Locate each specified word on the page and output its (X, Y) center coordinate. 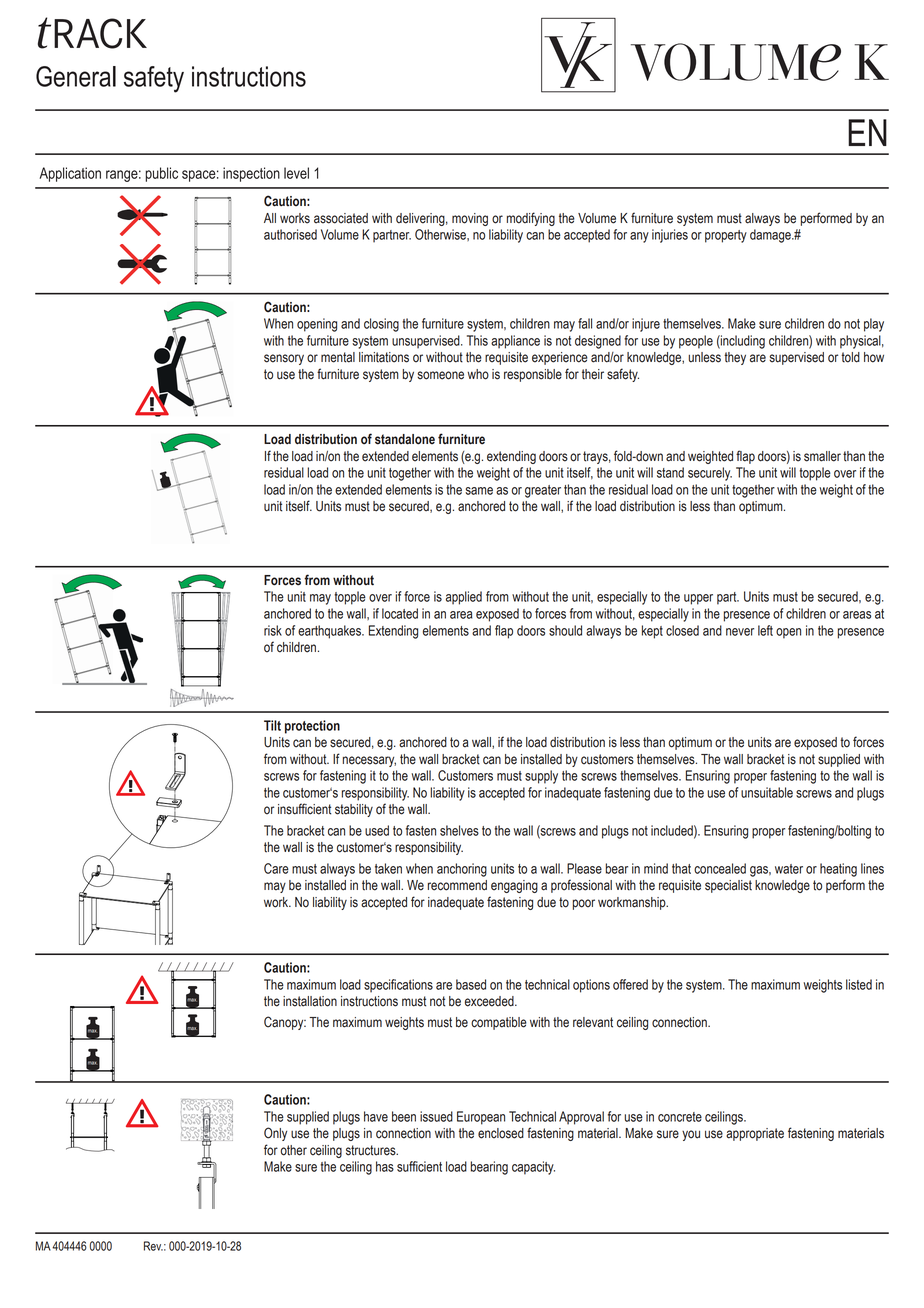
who (478, 374)
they (735, 358)
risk (273, 630)
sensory (284, 359)
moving (470, 219)
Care (276, 868)
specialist (728, 886)
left (765, 630)
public (161, 174)
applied (464, 598)
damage (771, 236)
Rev (153, 1246)
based (471, 984)
